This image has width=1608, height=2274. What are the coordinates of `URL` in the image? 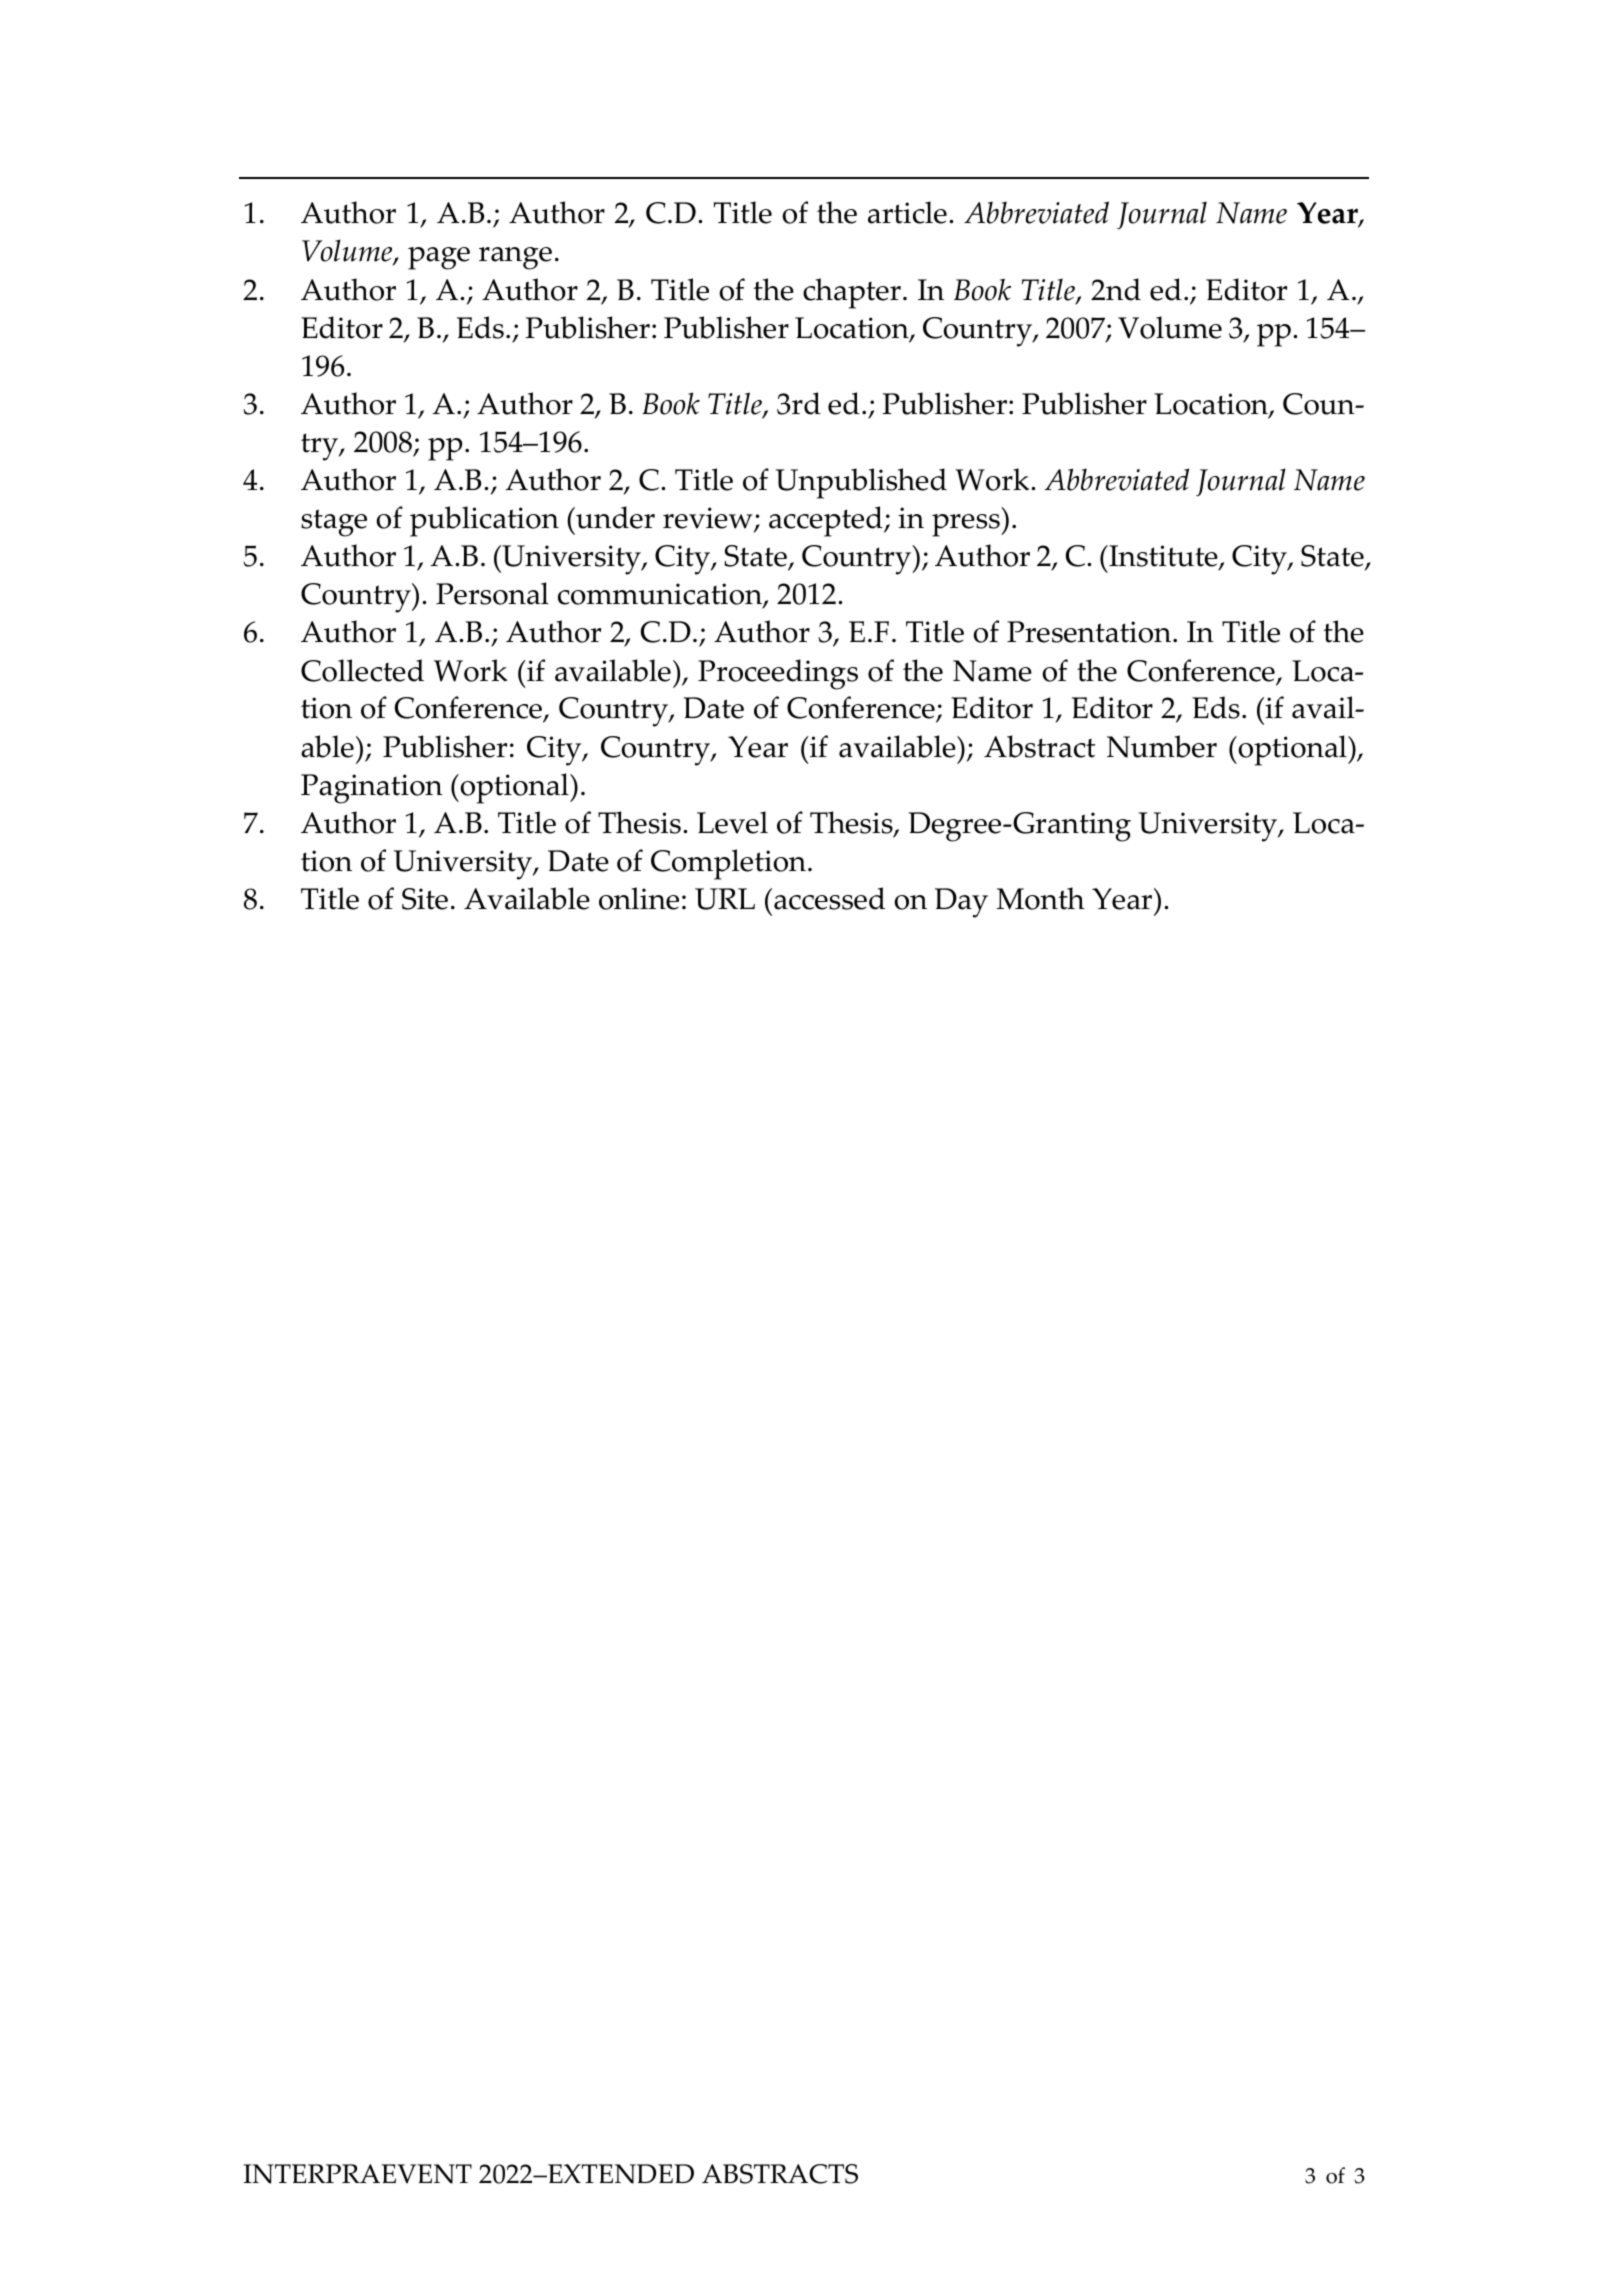 It's located at (725, 899).
